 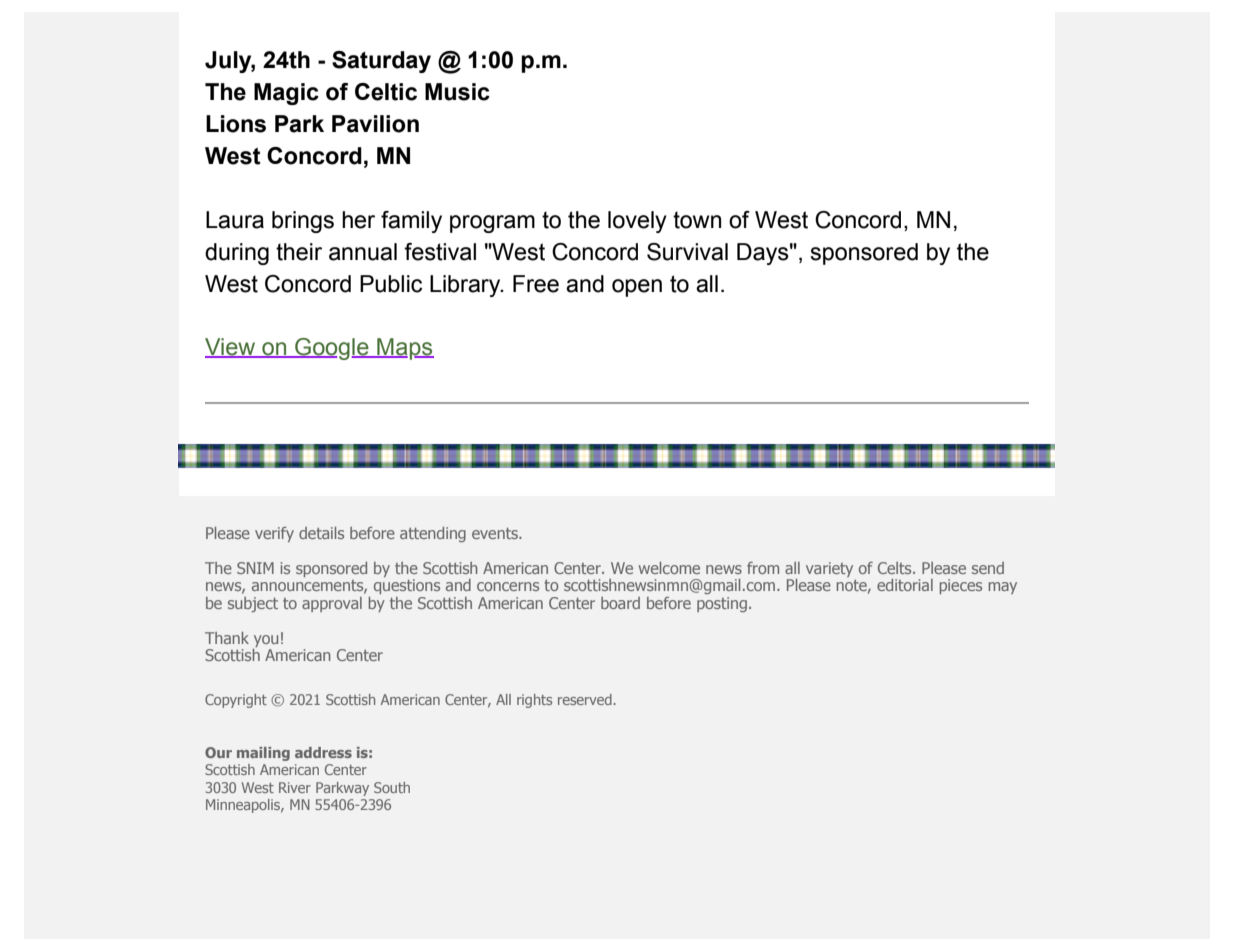 I want to click on town, so click(x=697, y=220).
